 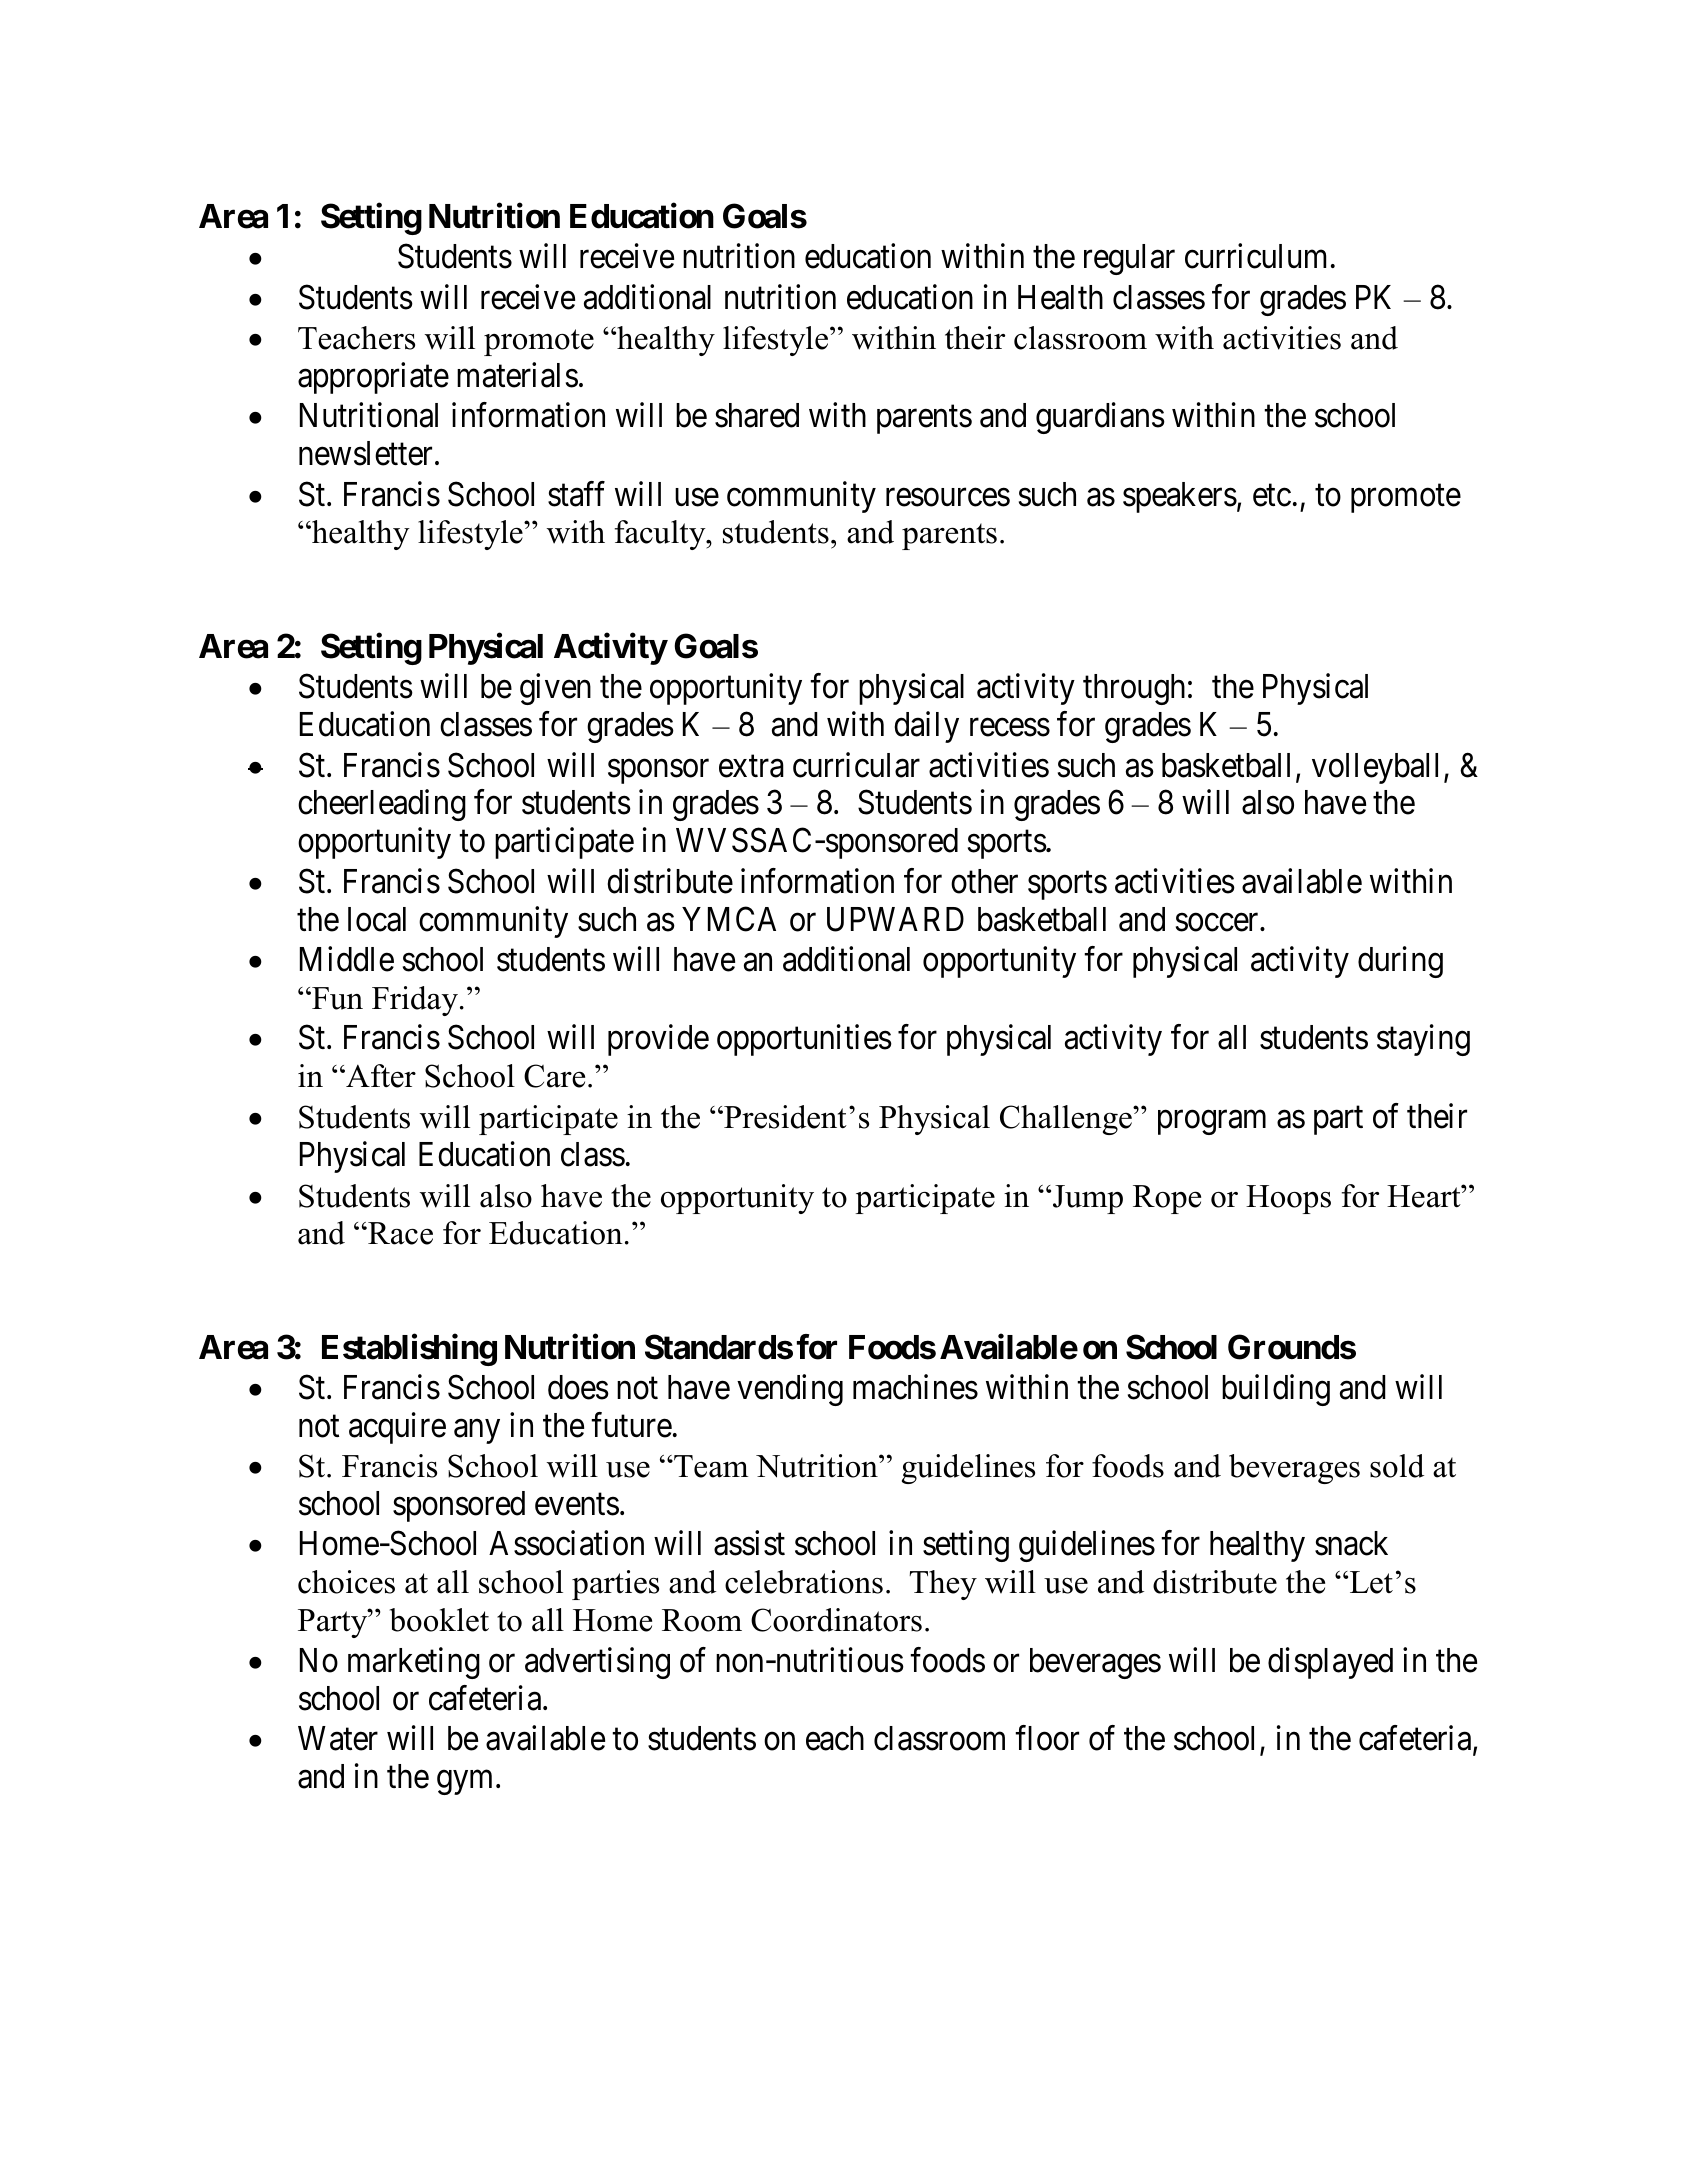 I want to click on floor, so click(x=1047, y=1738).
